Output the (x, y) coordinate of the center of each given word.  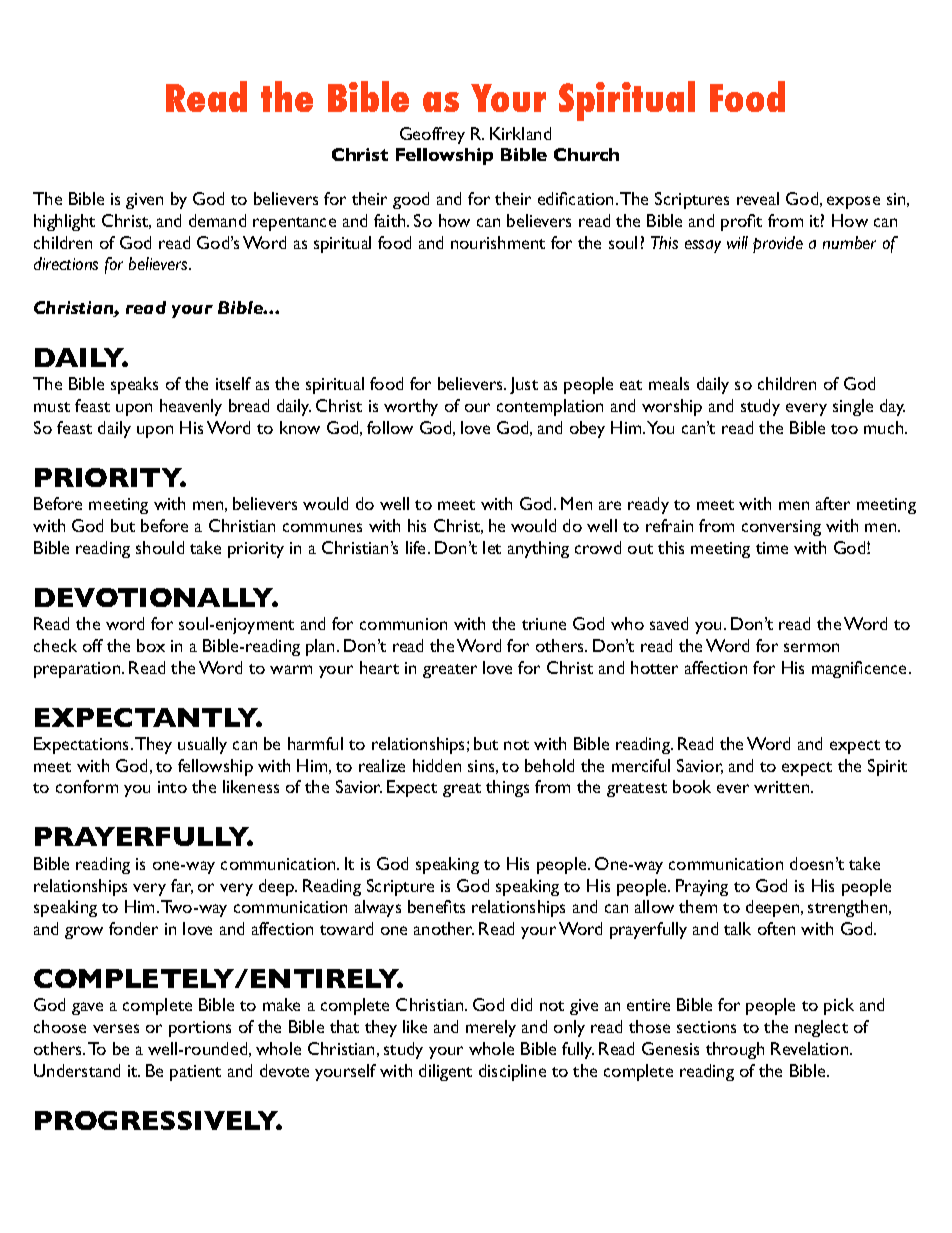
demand (217, 220)
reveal (758, 198)
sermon (811, 647)
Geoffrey (432, 135)
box (151, 645)
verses (116, 1028)
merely (491, 1028)
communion (403, 624)
